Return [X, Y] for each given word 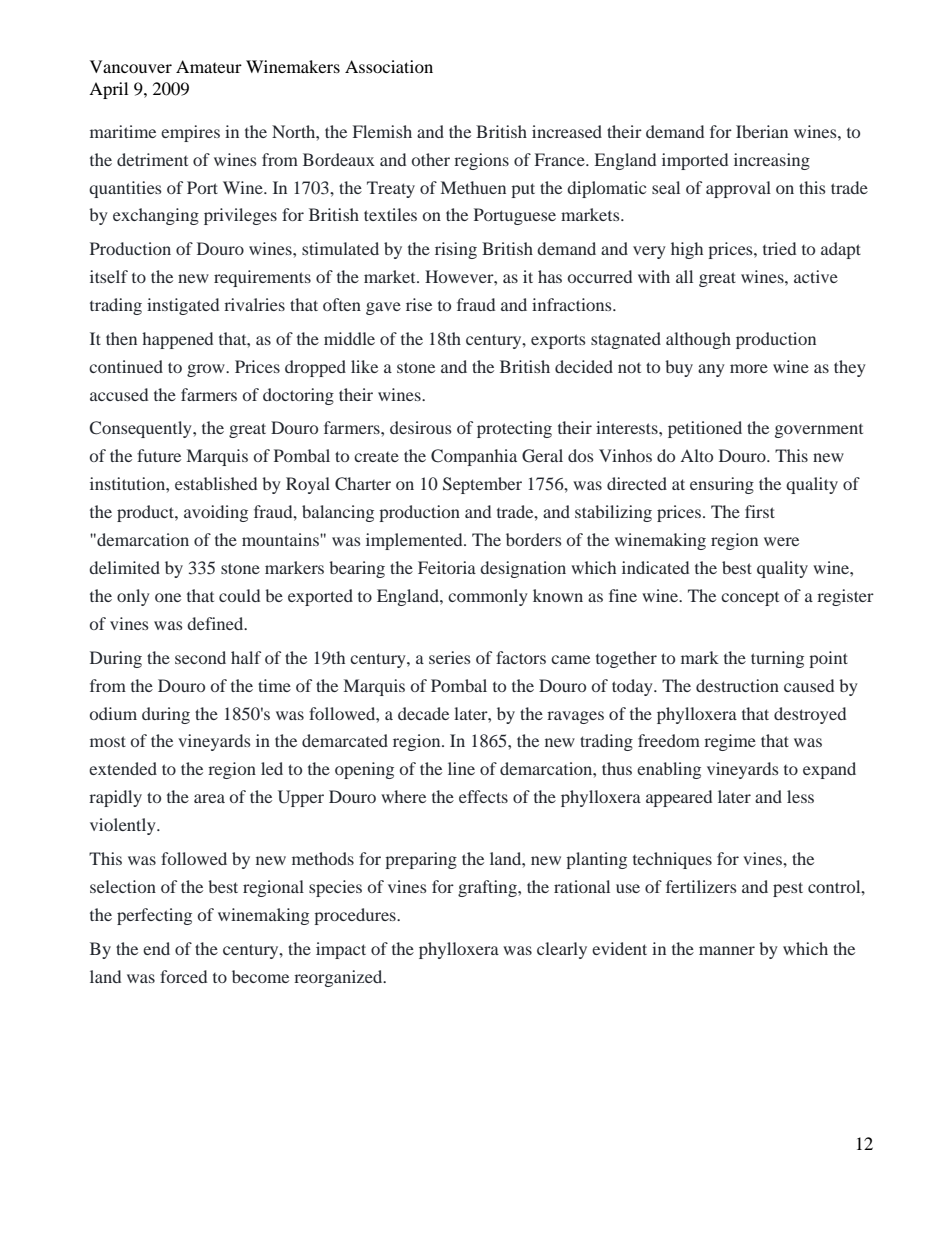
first [760, 511]
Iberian [762, 131]
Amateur [209, 66]
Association [389, 66]
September [482, 485]
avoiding [216, 513]
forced [183, 976]
